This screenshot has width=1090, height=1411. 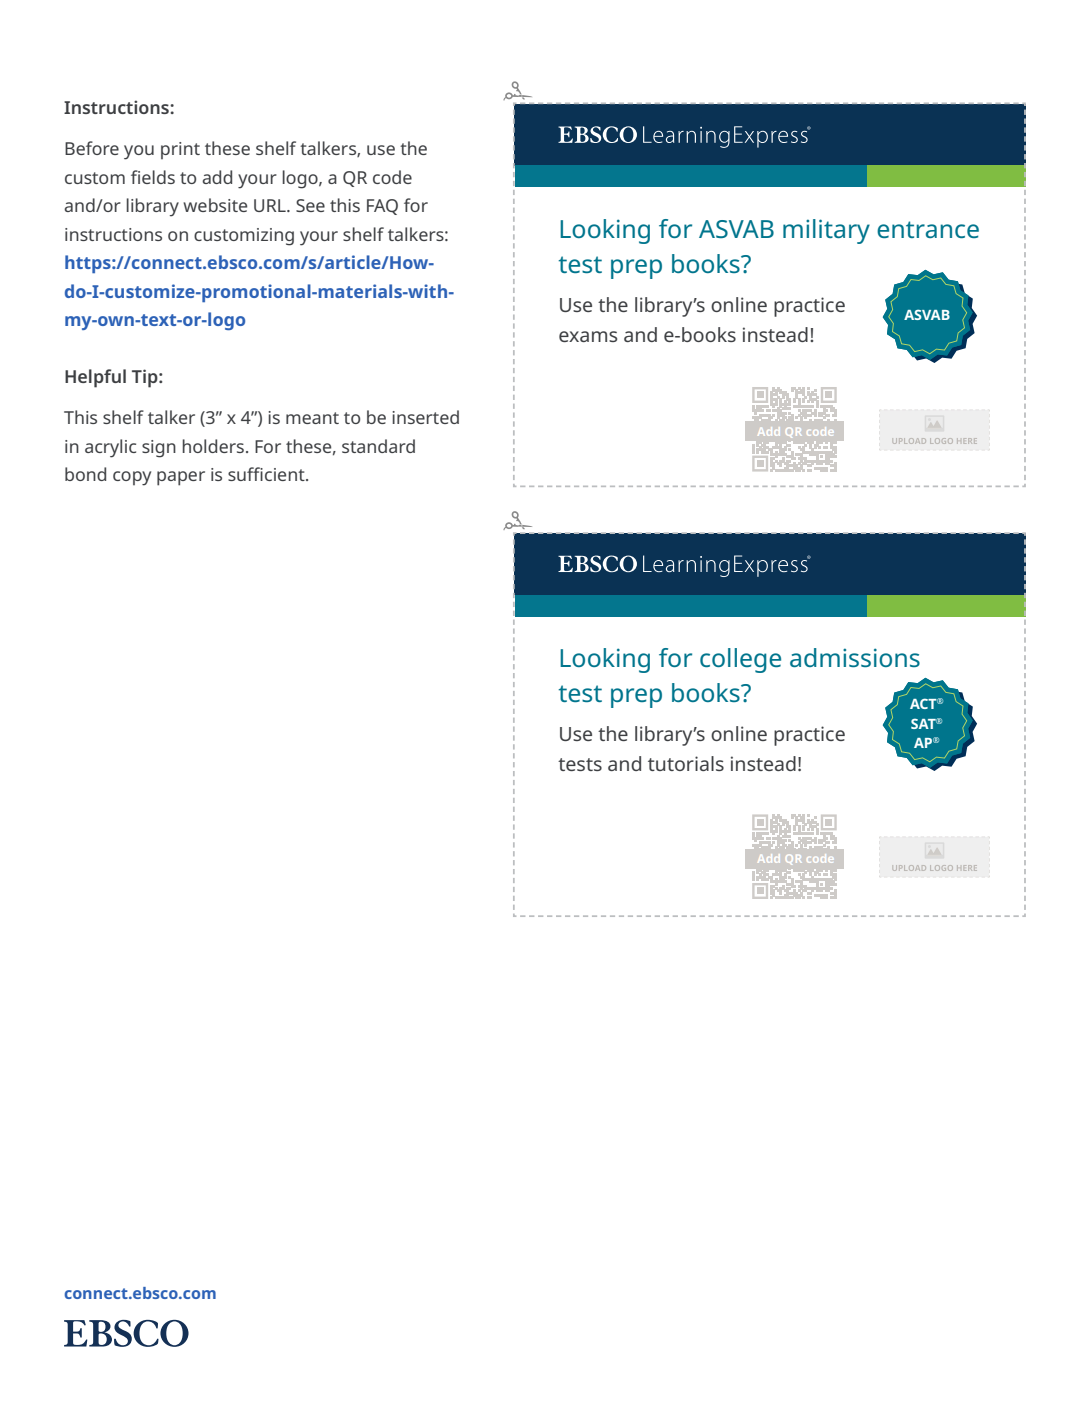 What do you see at coordinates (382, 207) in the screenshot?
I see `FAQ` at bounding box center [382, 207].
